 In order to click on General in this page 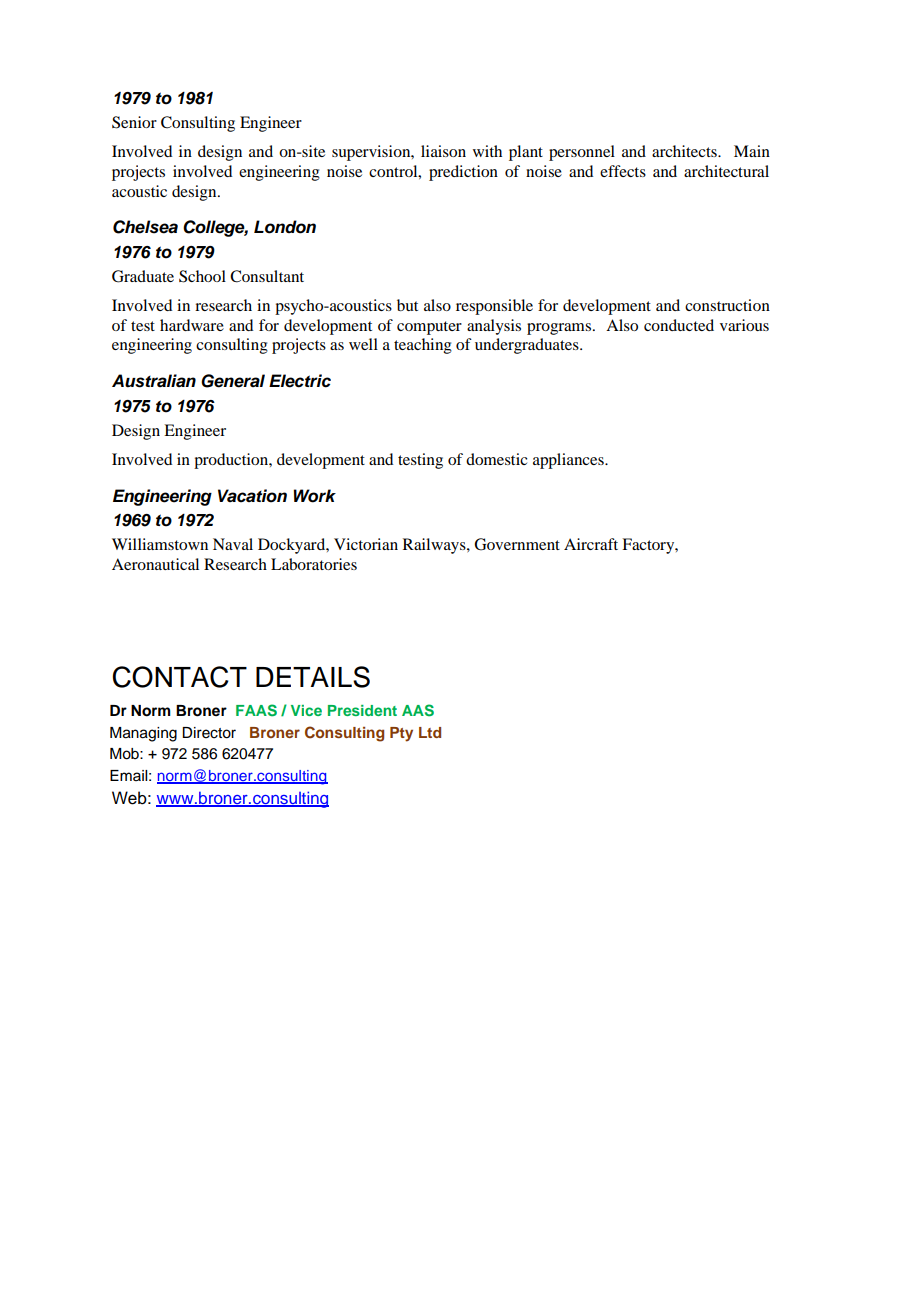, I will do `click(233, 381)`.
